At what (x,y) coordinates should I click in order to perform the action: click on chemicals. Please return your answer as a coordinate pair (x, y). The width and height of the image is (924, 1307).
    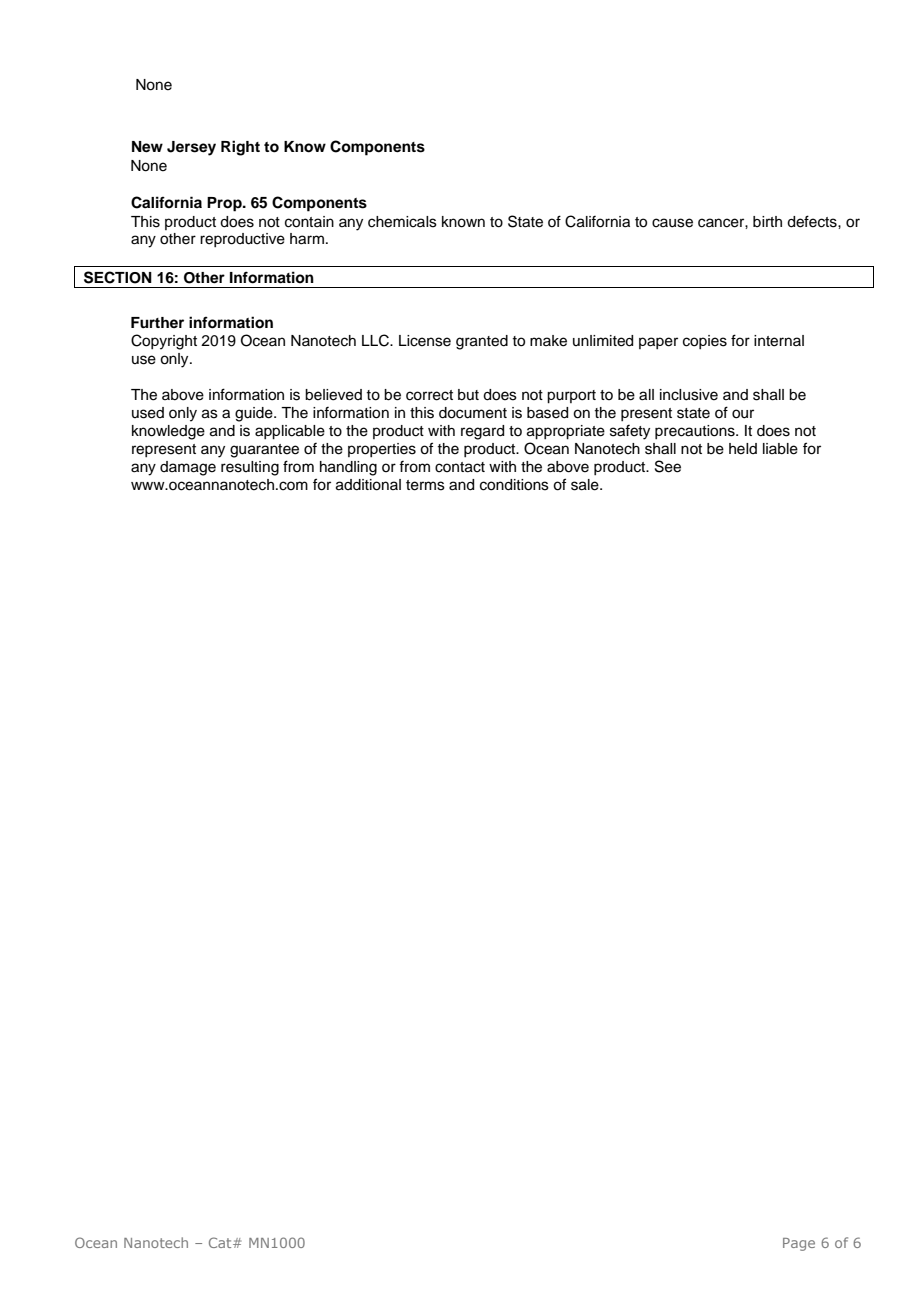
    Looking at the image, I should click on (402, 222).
